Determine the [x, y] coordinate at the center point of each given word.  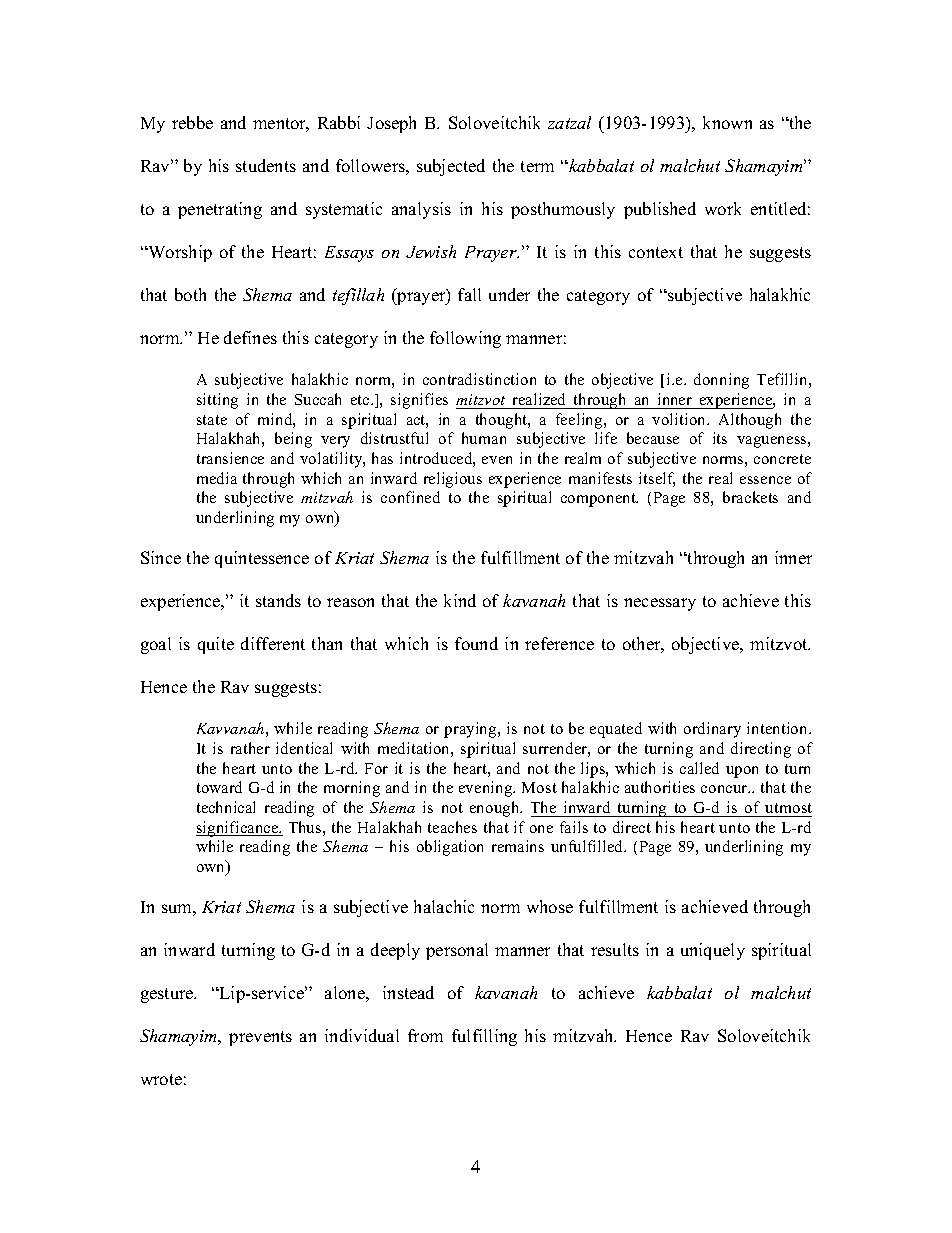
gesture [168, 995]
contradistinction [479, 379]
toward [219, 787]
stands [278, 600]
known [727, 122]
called [699, 768]
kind [460, 600]
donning [721, 381]
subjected [451, 167]
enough [496, 809]
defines [250, 337]
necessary [660, 604]
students [266, 165]
